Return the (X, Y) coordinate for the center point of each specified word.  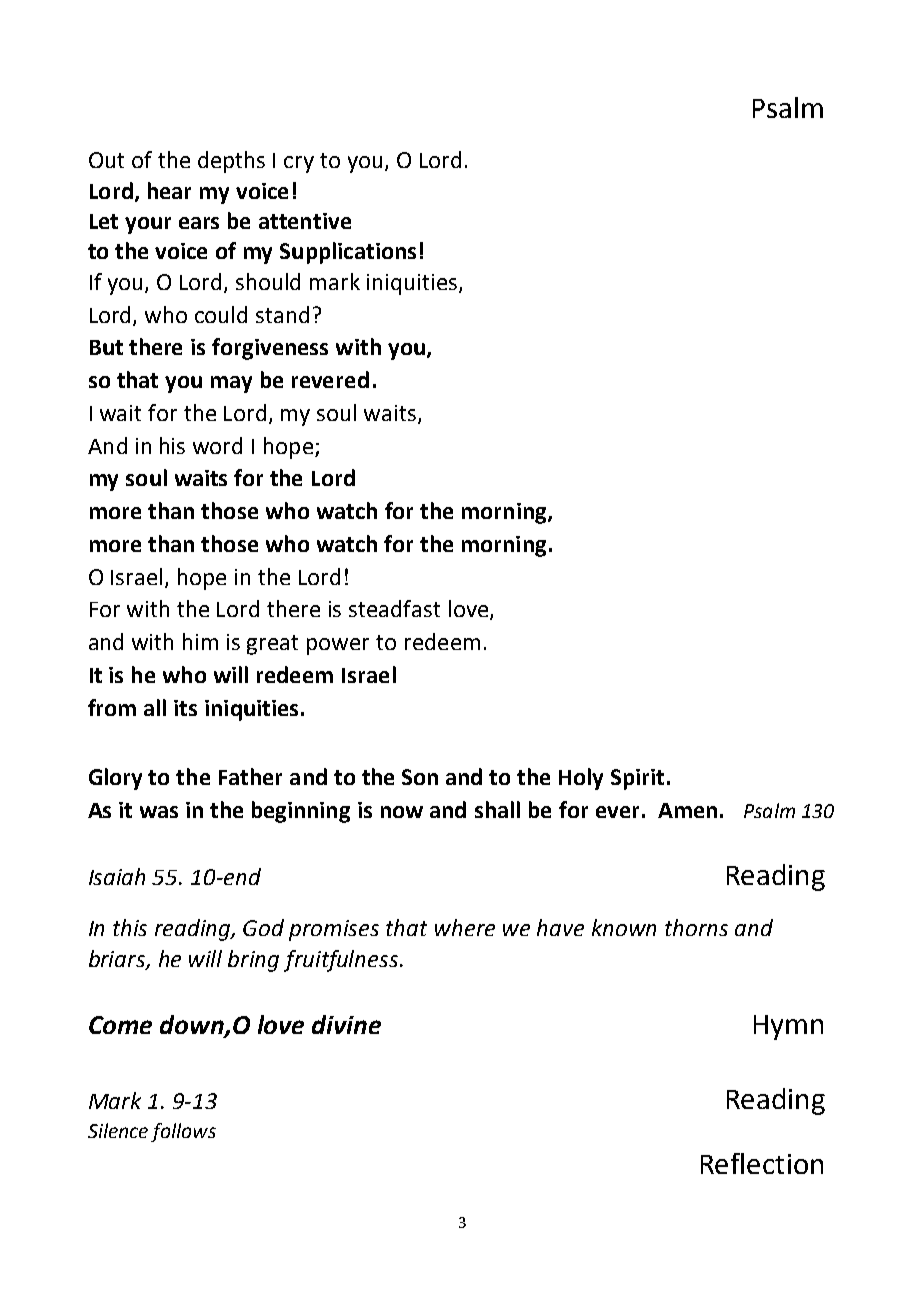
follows (183, 1132)
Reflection (762, 1163)
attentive (305, 221)
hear (169, 190)
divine (346, 1024)
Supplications (348, 253)
